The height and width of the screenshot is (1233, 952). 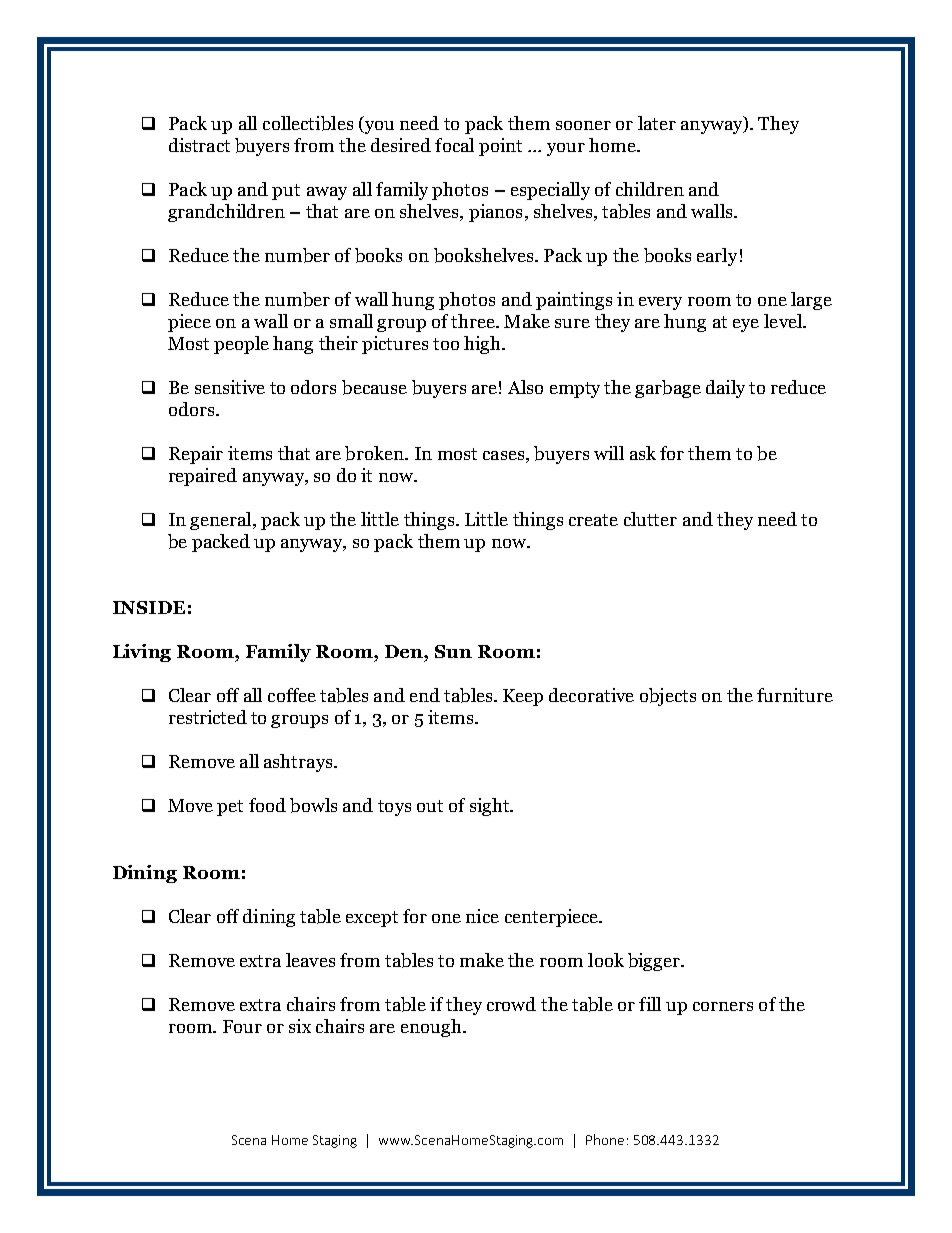 I want to click on general, so click(x=222, y=521).
